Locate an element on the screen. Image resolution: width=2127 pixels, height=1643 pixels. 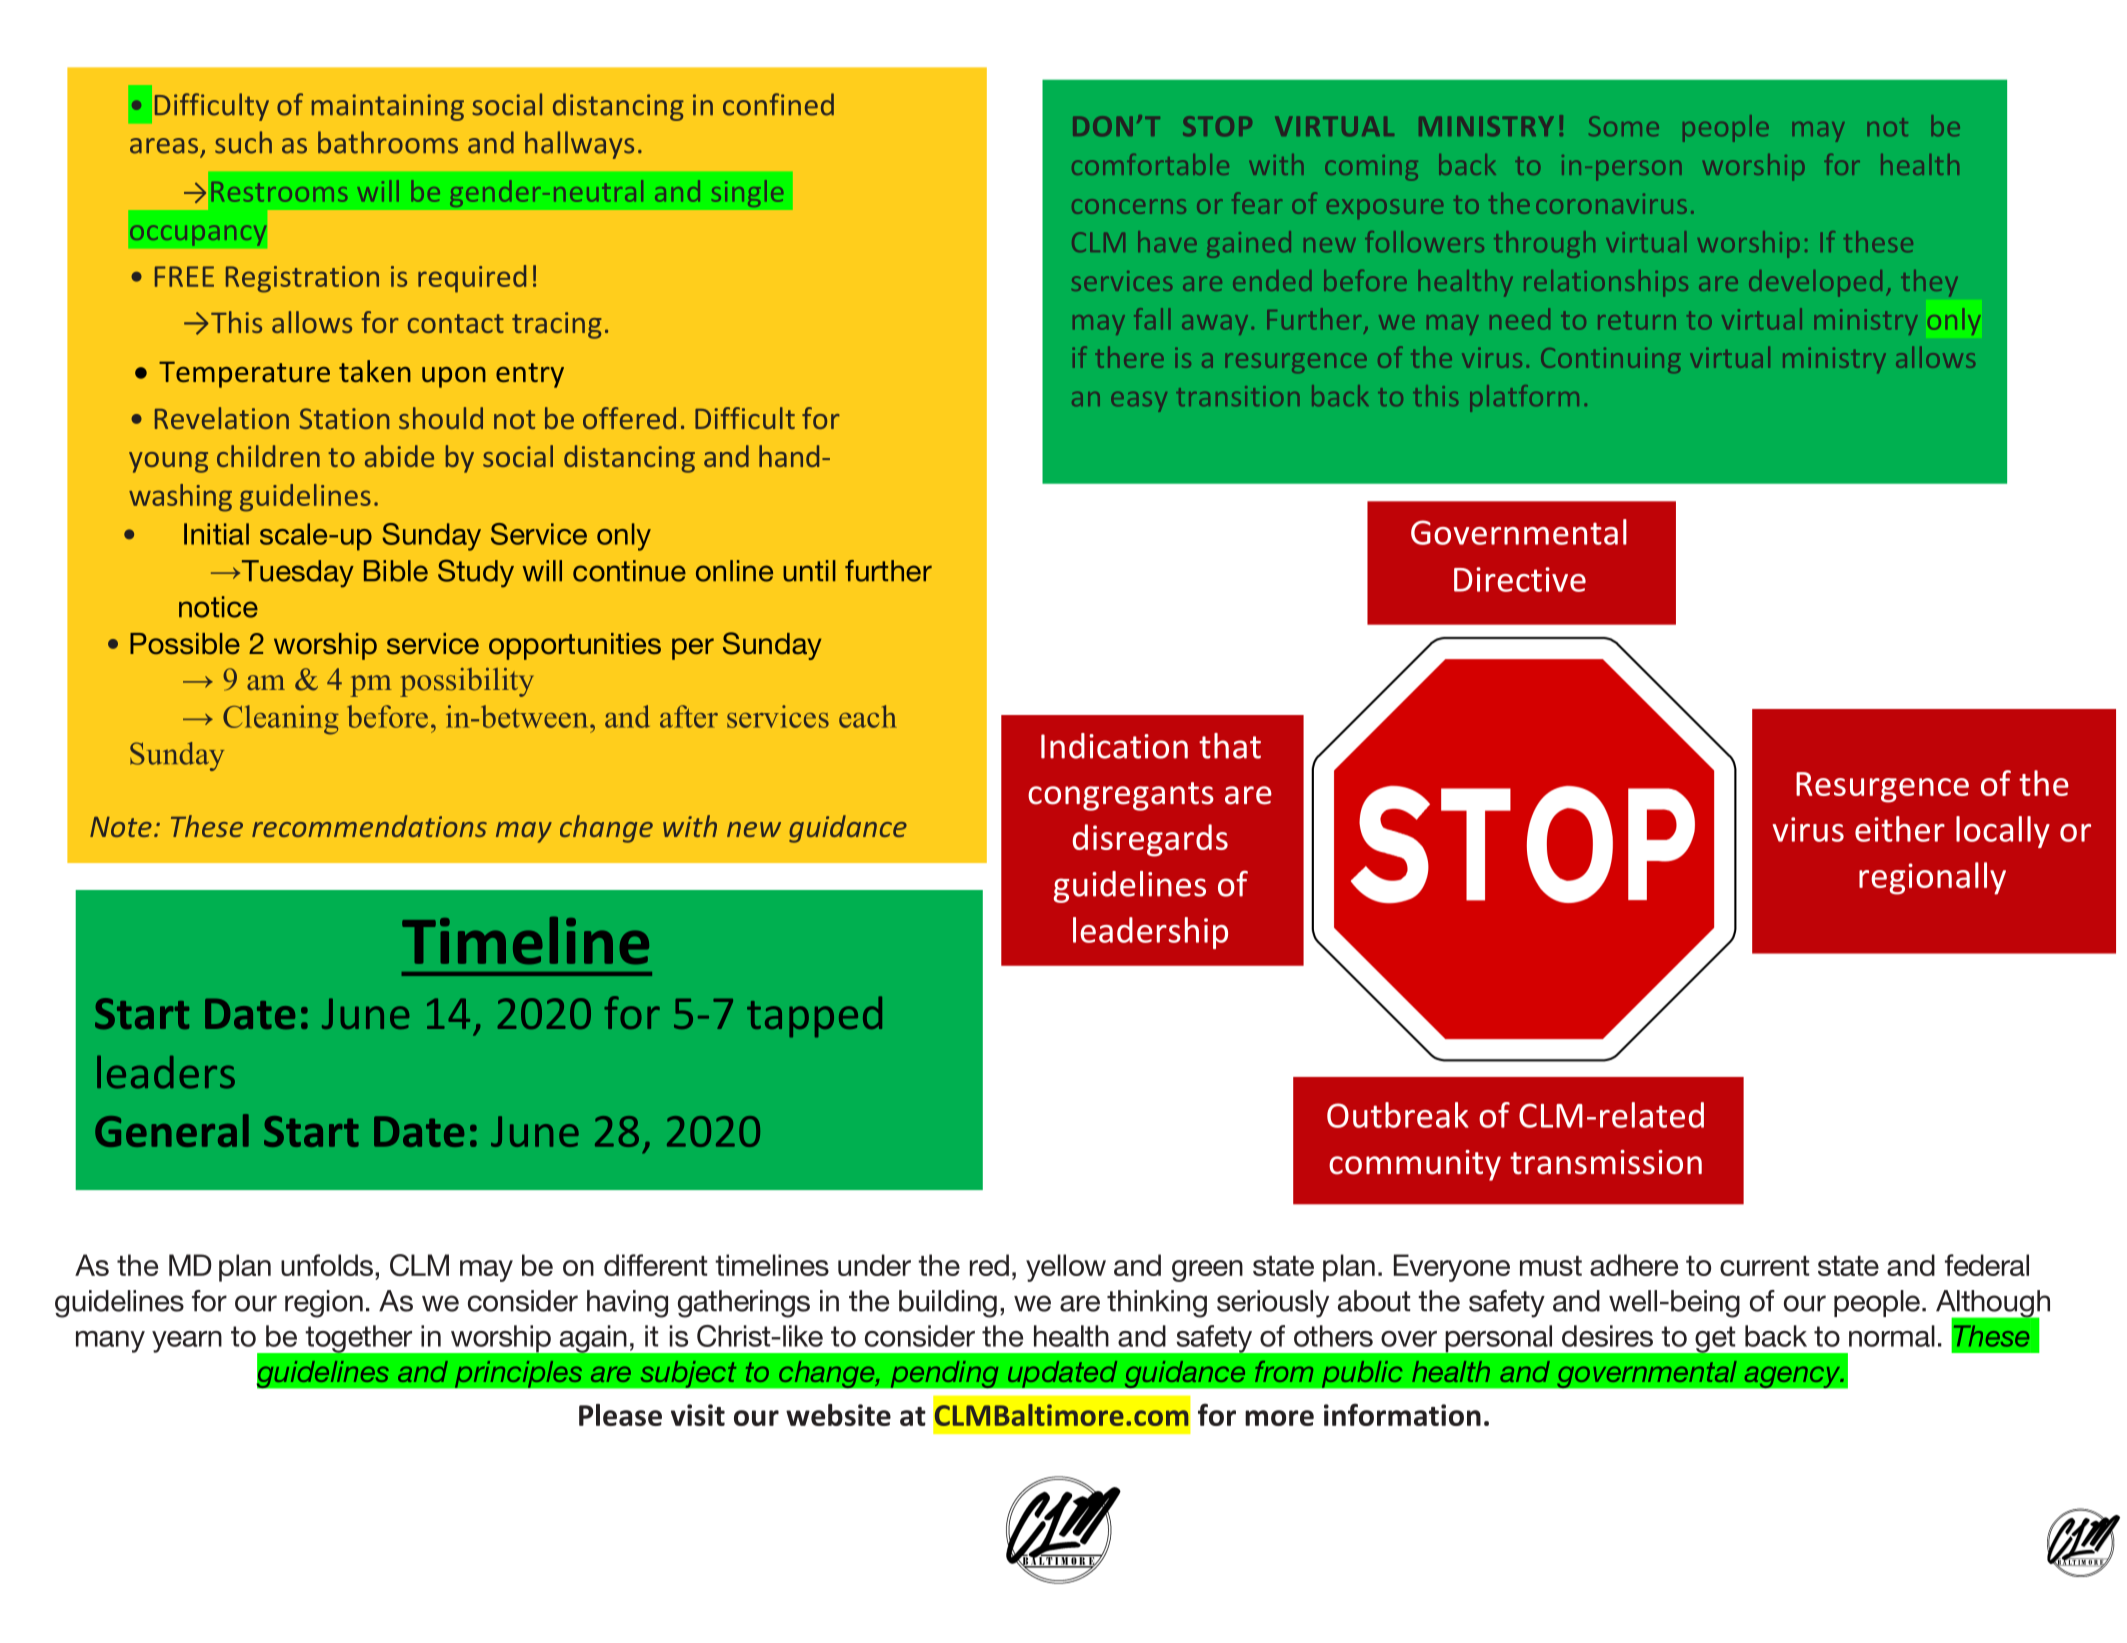
Directive is located at coordinates (1520, 579).
